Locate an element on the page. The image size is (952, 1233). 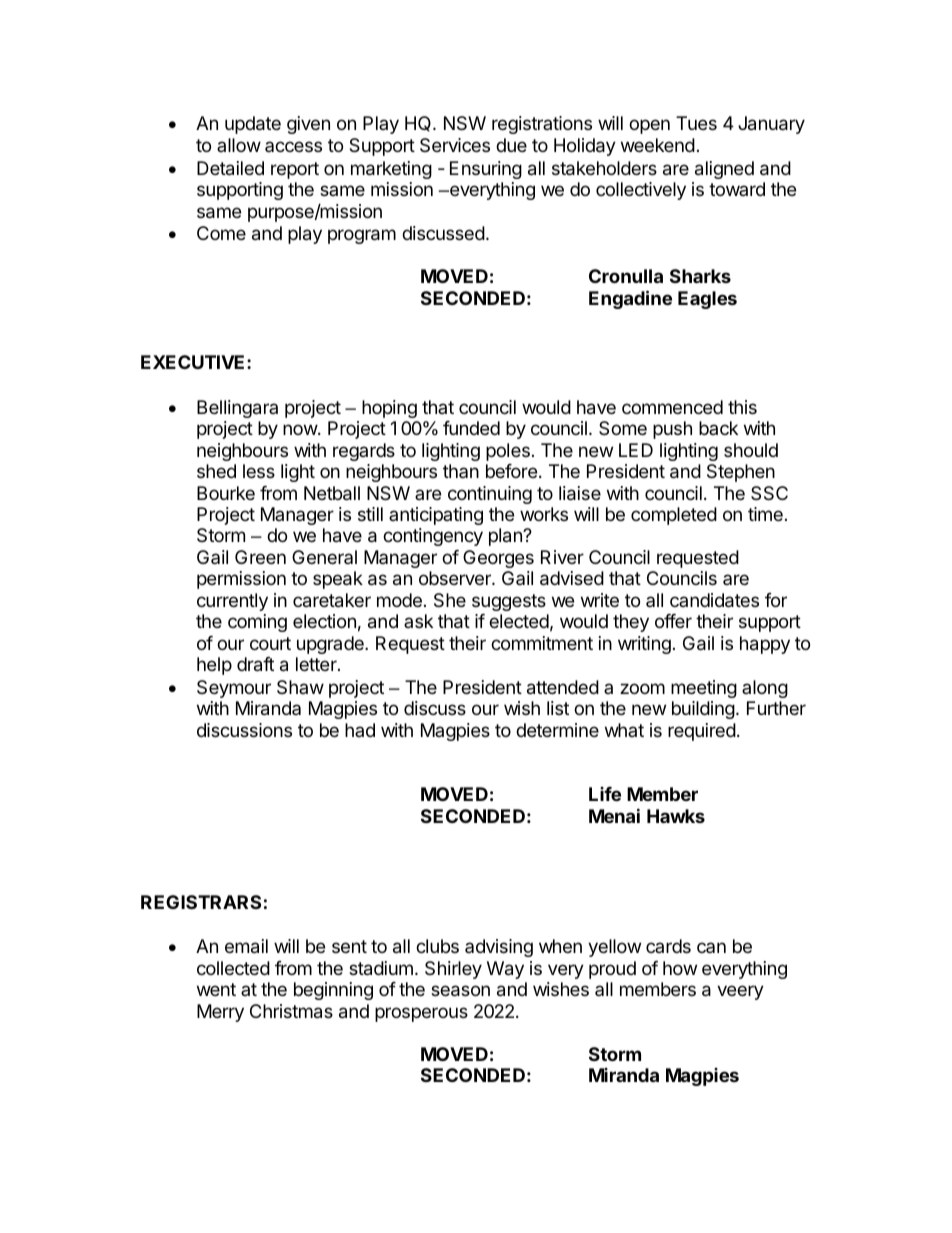
candidates is located at coordinates (714, 600).
